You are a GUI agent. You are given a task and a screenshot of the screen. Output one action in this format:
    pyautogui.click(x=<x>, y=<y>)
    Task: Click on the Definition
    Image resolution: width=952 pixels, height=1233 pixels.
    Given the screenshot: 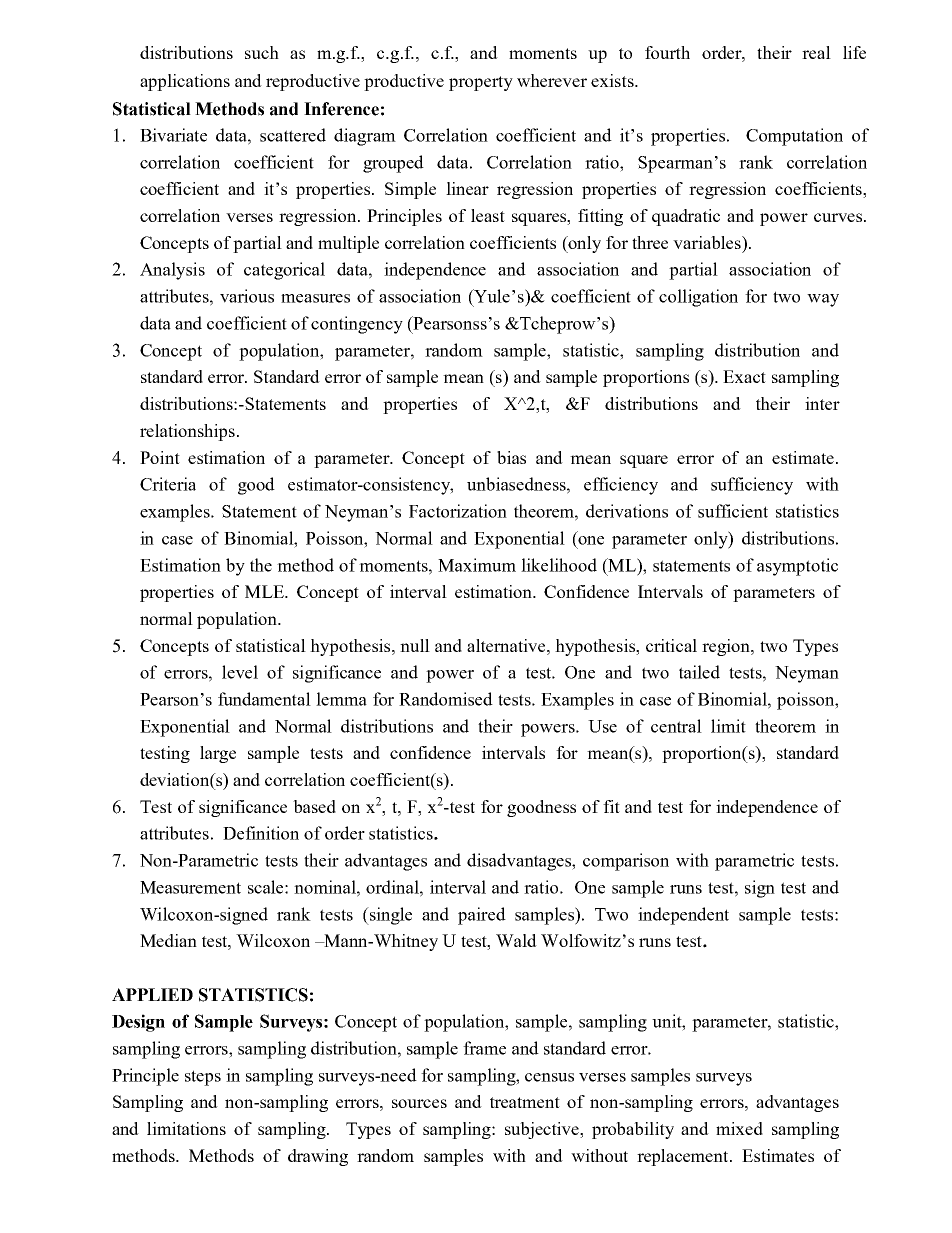 What is the action you would take?
    pyautogui.click(x=261, y=833)
